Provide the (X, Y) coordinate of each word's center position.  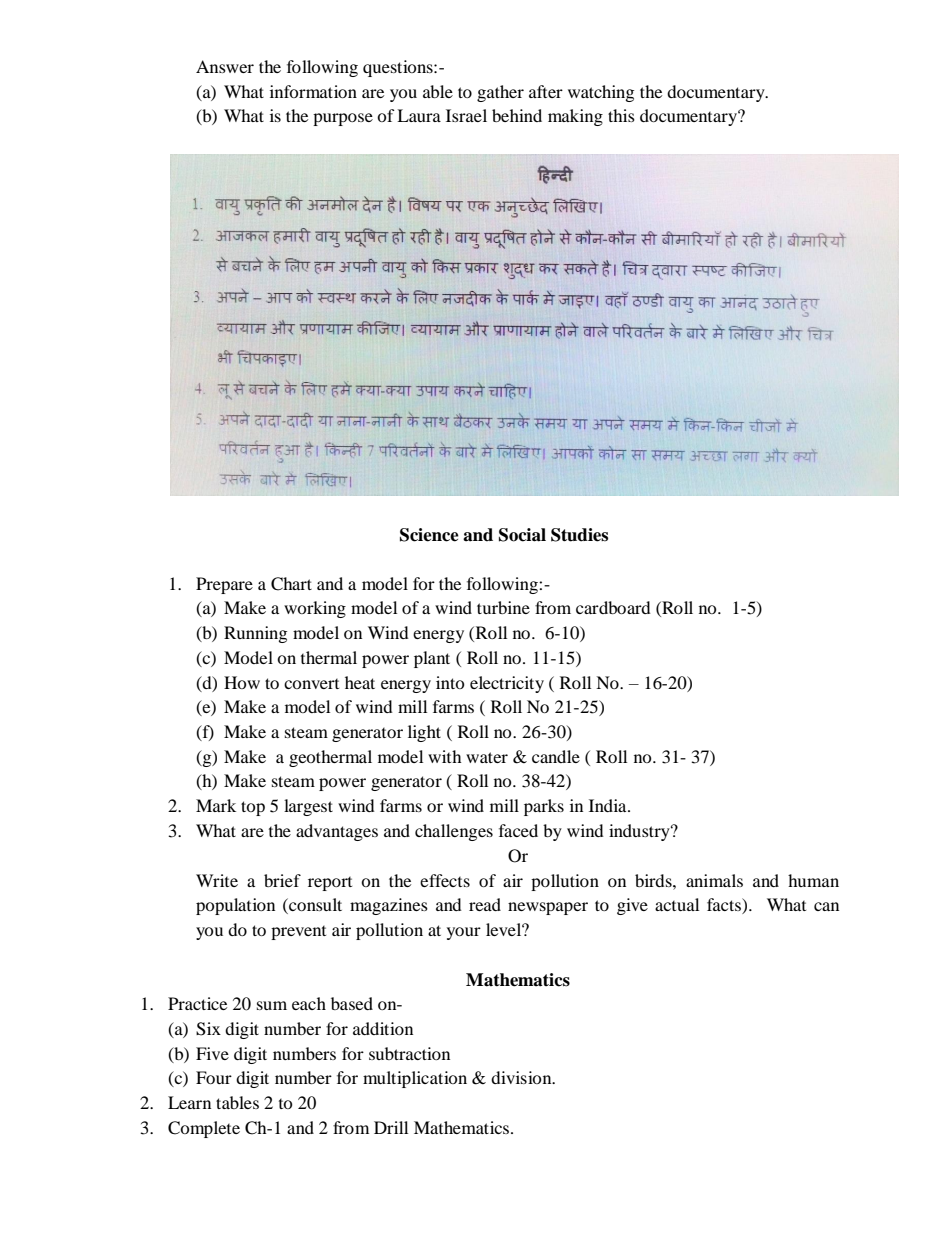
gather (500, 93)
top (253, 808)
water (487, 757)
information (313, 91)
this (621, 115)
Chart (291, 584)
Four (214, 1077)
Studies (579, 535)
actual (677, 904)
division (522, 1077)
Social (522, 535)
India (609, 805)
